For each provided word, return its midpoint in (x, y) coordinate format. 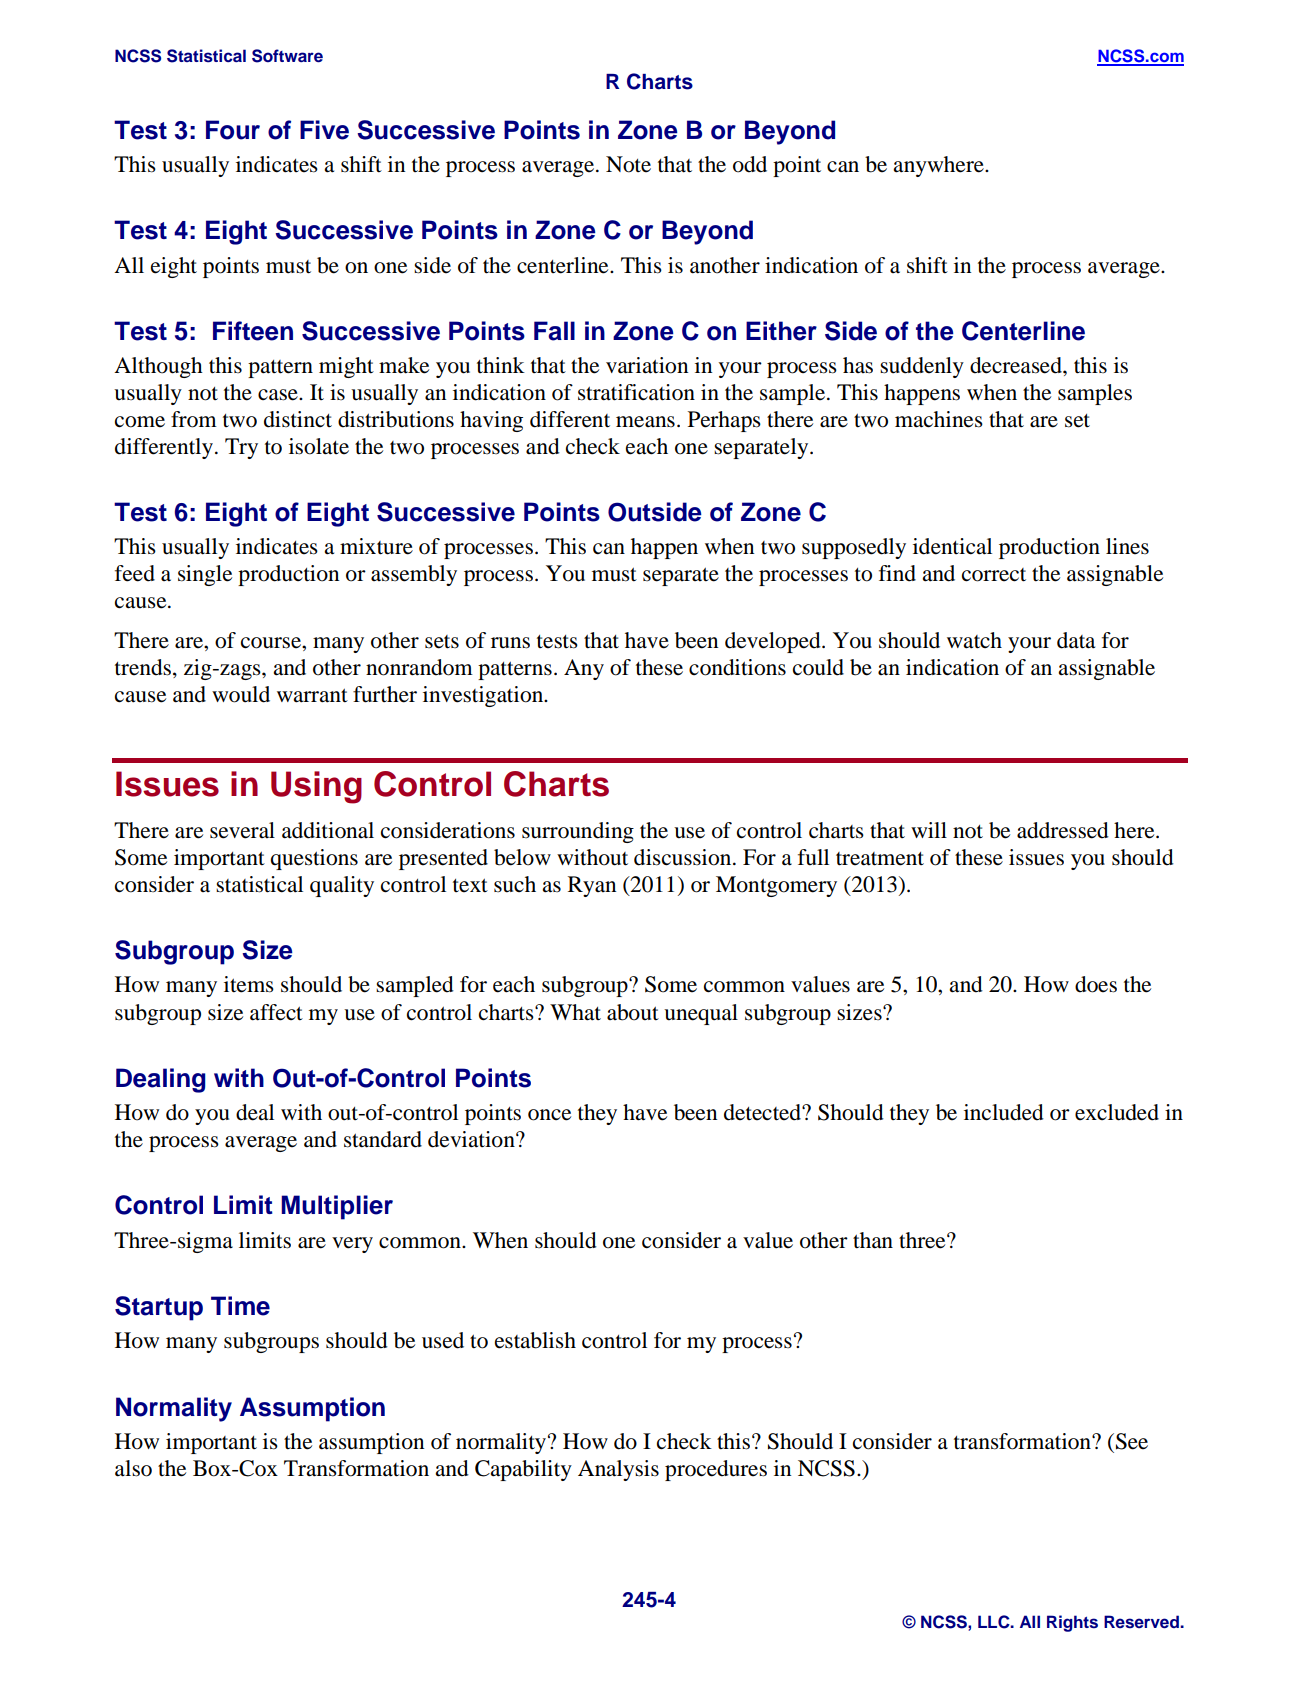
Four (233, 130)
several (242, 830)
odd (750, 164)
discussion (684, 857)
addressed (1063, 830)
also (133, 1468)
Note (628, 164)
